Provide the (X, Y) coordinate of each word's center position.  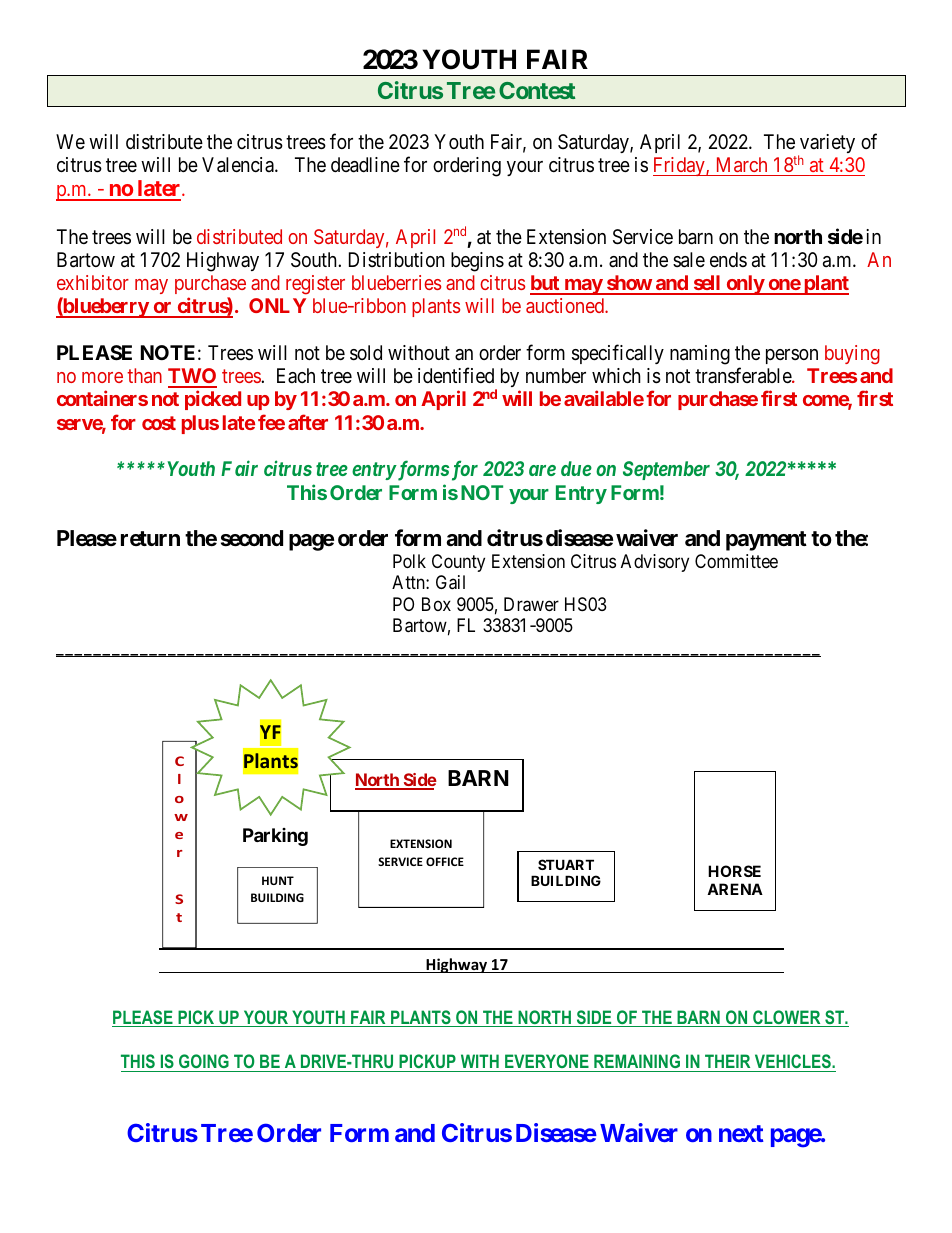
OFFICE (445, 861)
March (742, 164)
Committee (736, 561)
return (150, 538)
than (144, 375)
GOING (204, 1061)
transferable (744, 375)
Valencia (239, 165)
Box (436, 604)
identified (456, 375)
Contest (537, 90)
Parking (275, 837)
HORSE (734, 871)
